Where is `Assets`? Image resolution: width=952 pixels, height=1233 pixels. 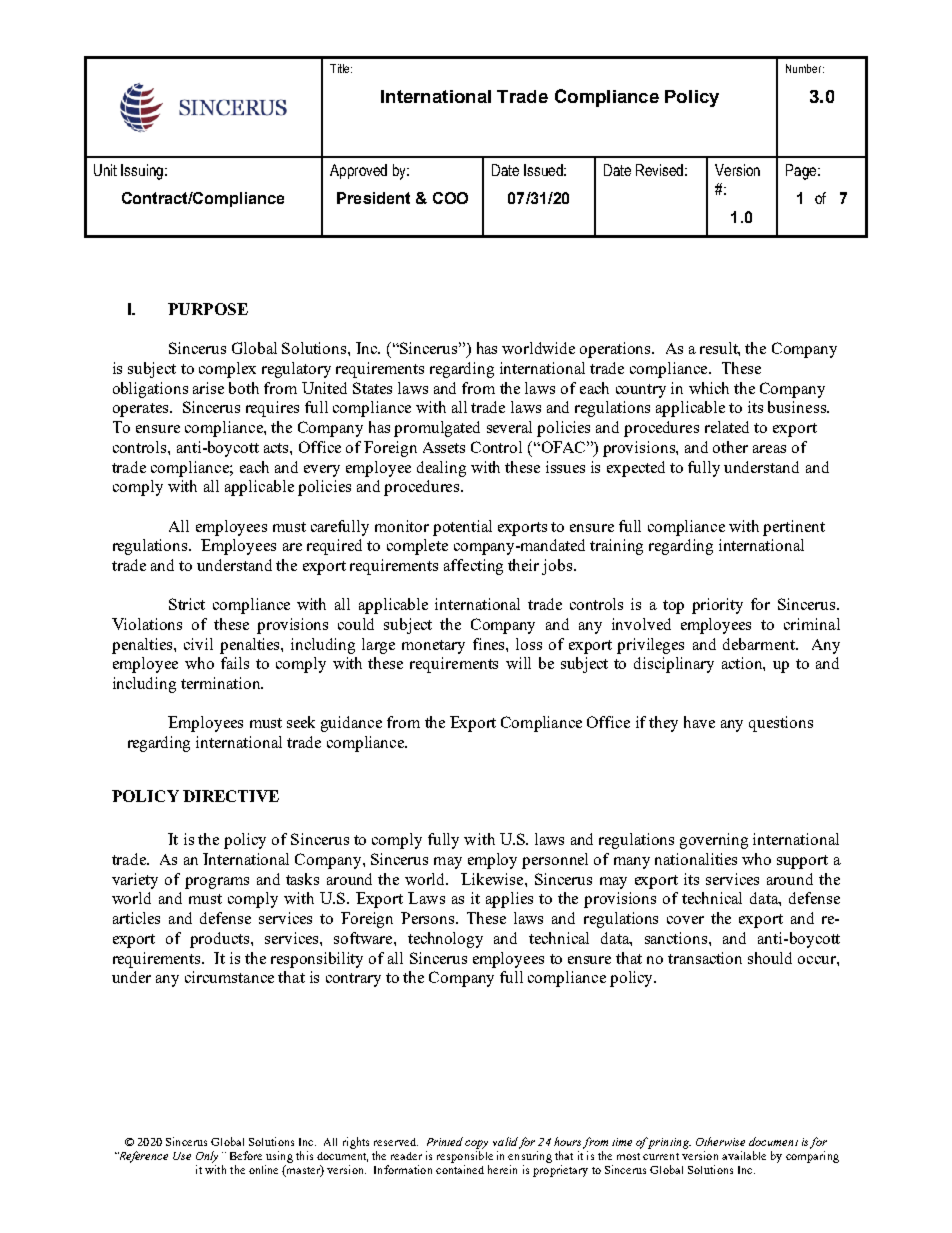
Assets is located at coordinates (444, 447).
